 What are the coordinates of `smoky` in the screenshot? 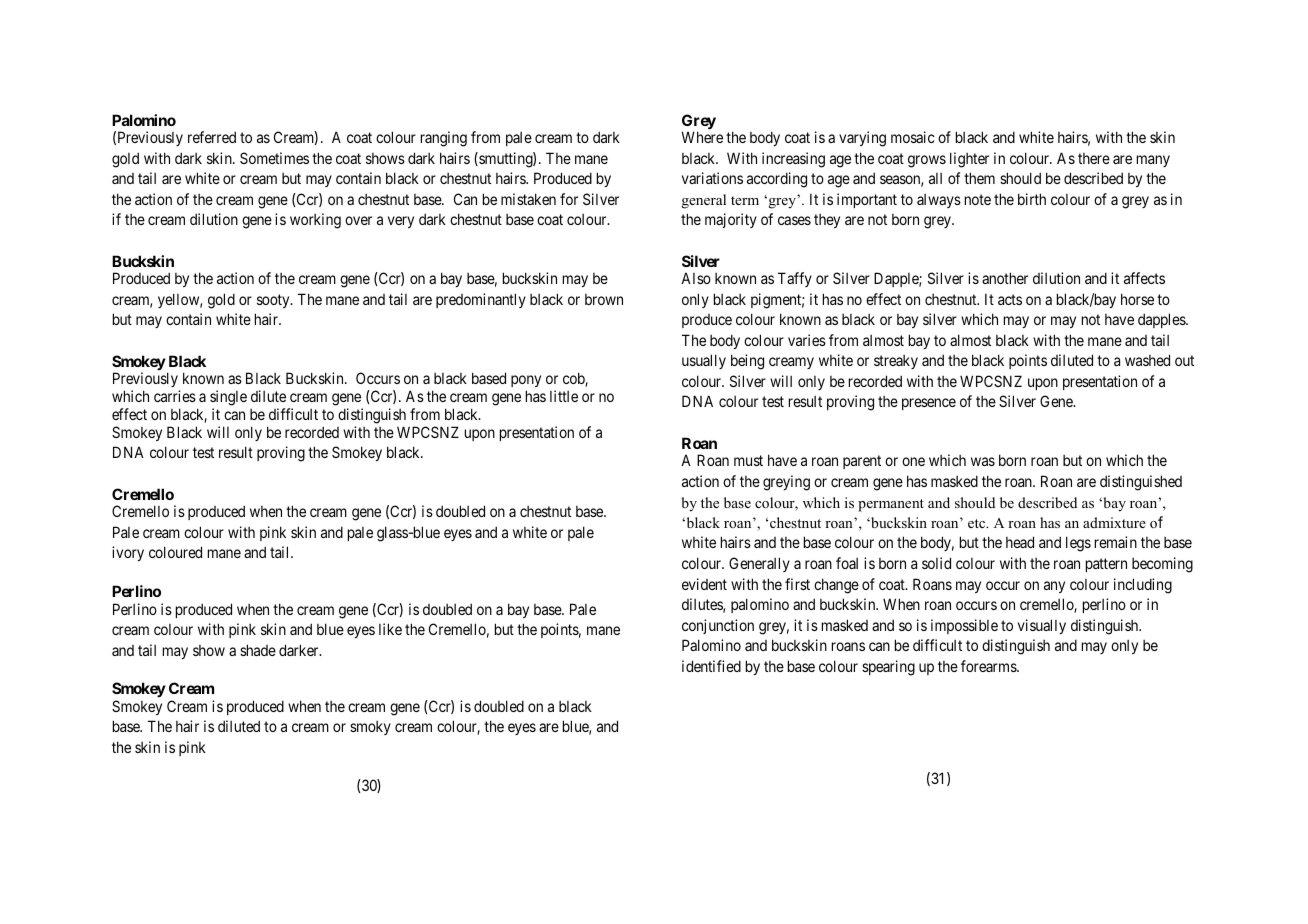 It's located at (370, 728).
